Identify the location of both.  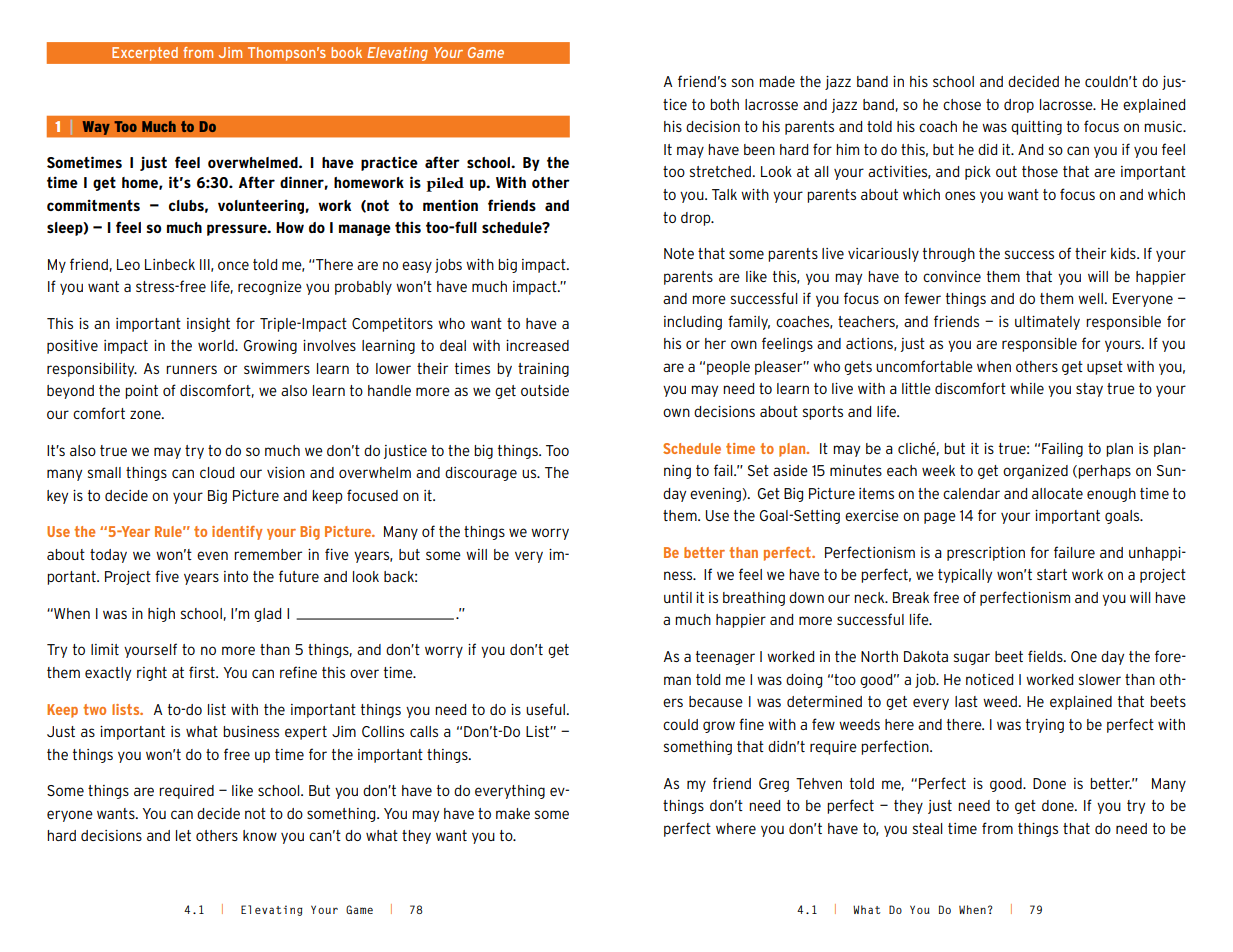
(724, 104).
